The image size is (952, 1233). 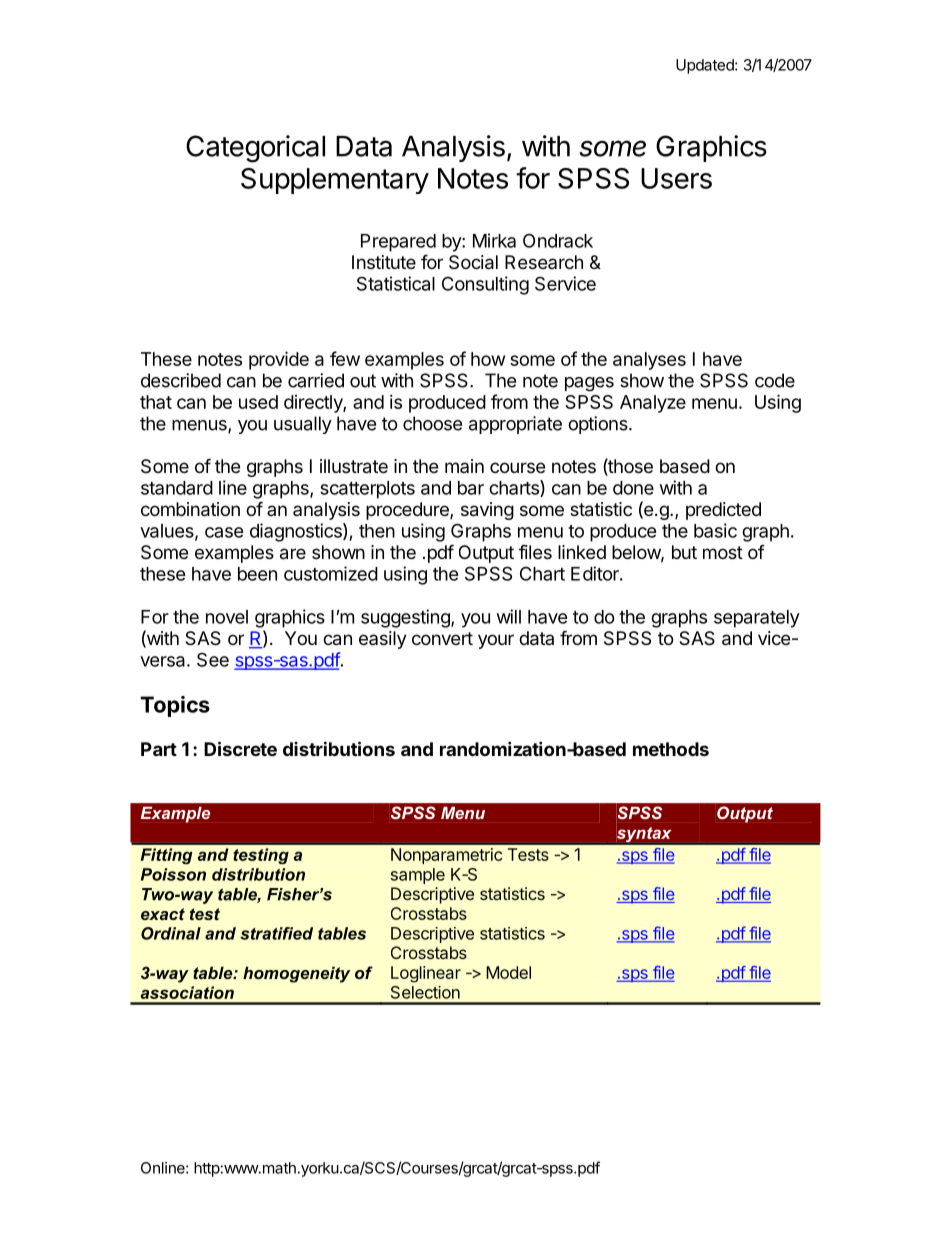 What do you see at coordinates (276, 933) in the screenshot?
I see `stratified` at bounding box center [276, 933].
